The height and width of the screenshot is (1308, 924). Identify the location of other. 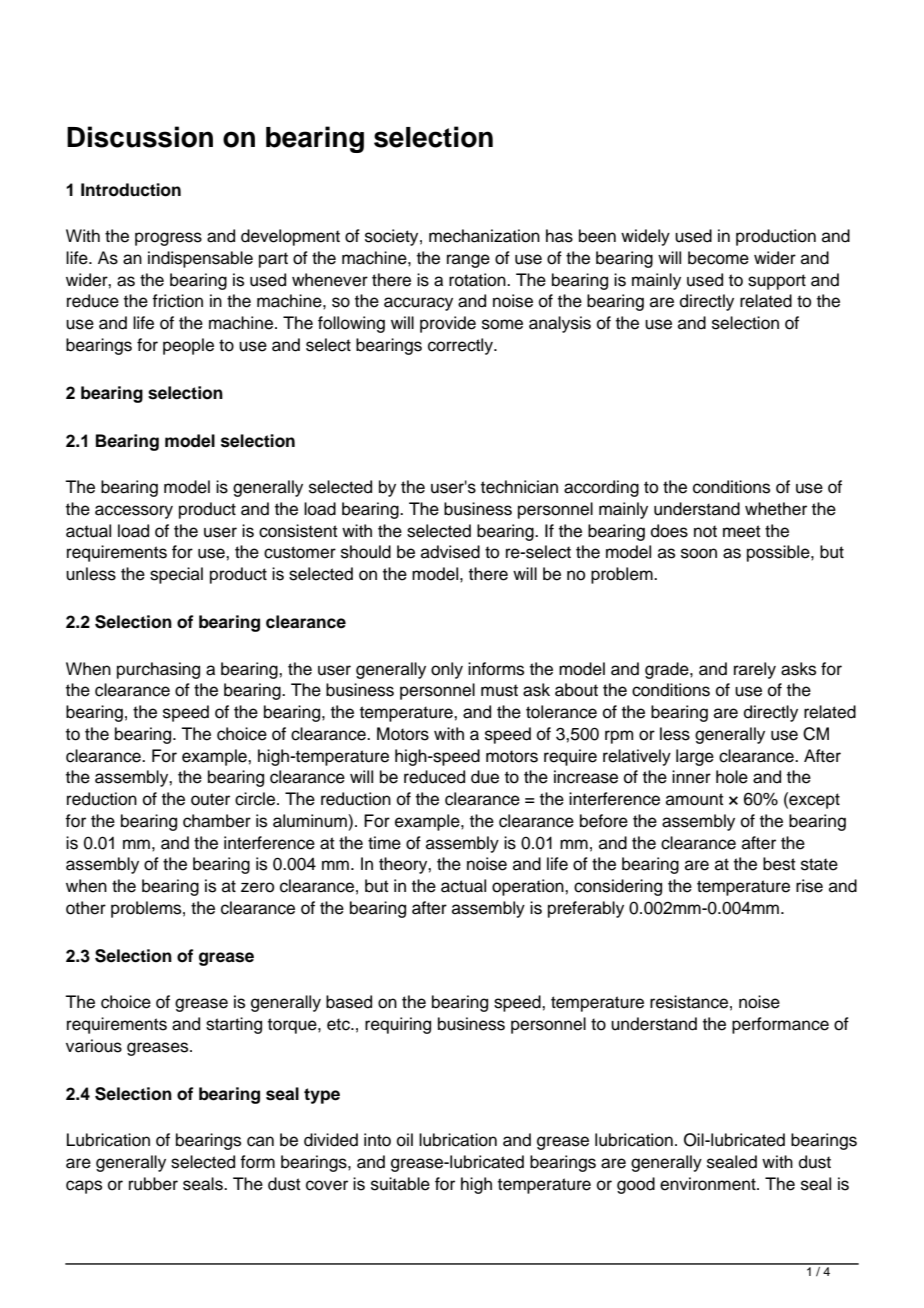
(86, 908).
